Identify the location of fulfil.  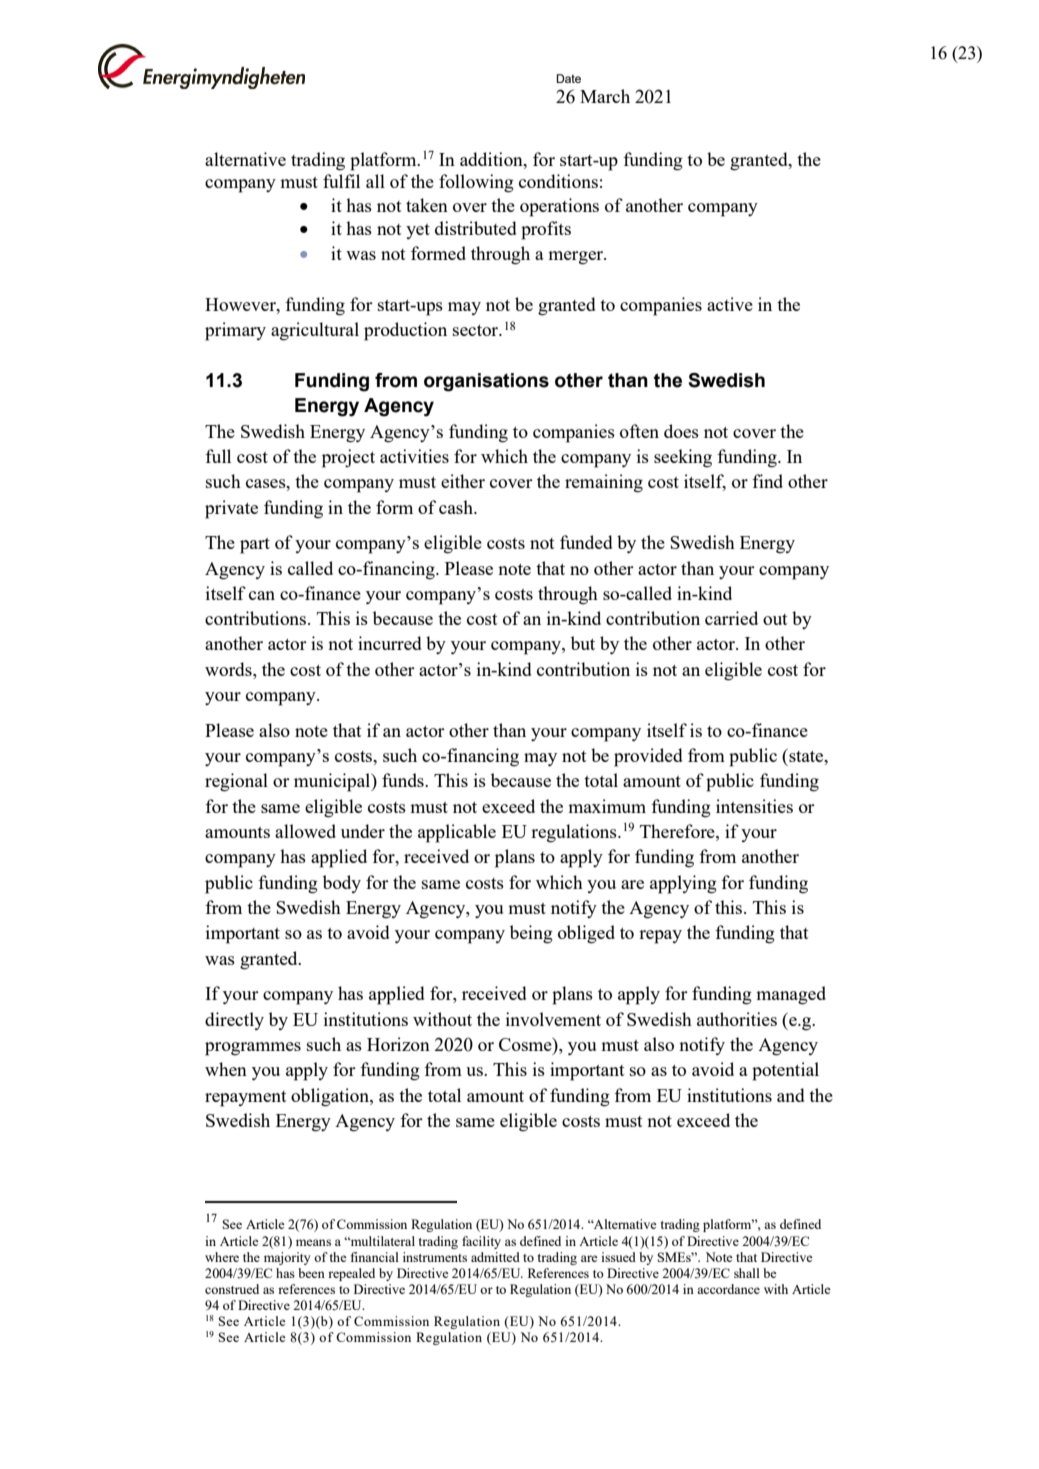
(341, 181).
